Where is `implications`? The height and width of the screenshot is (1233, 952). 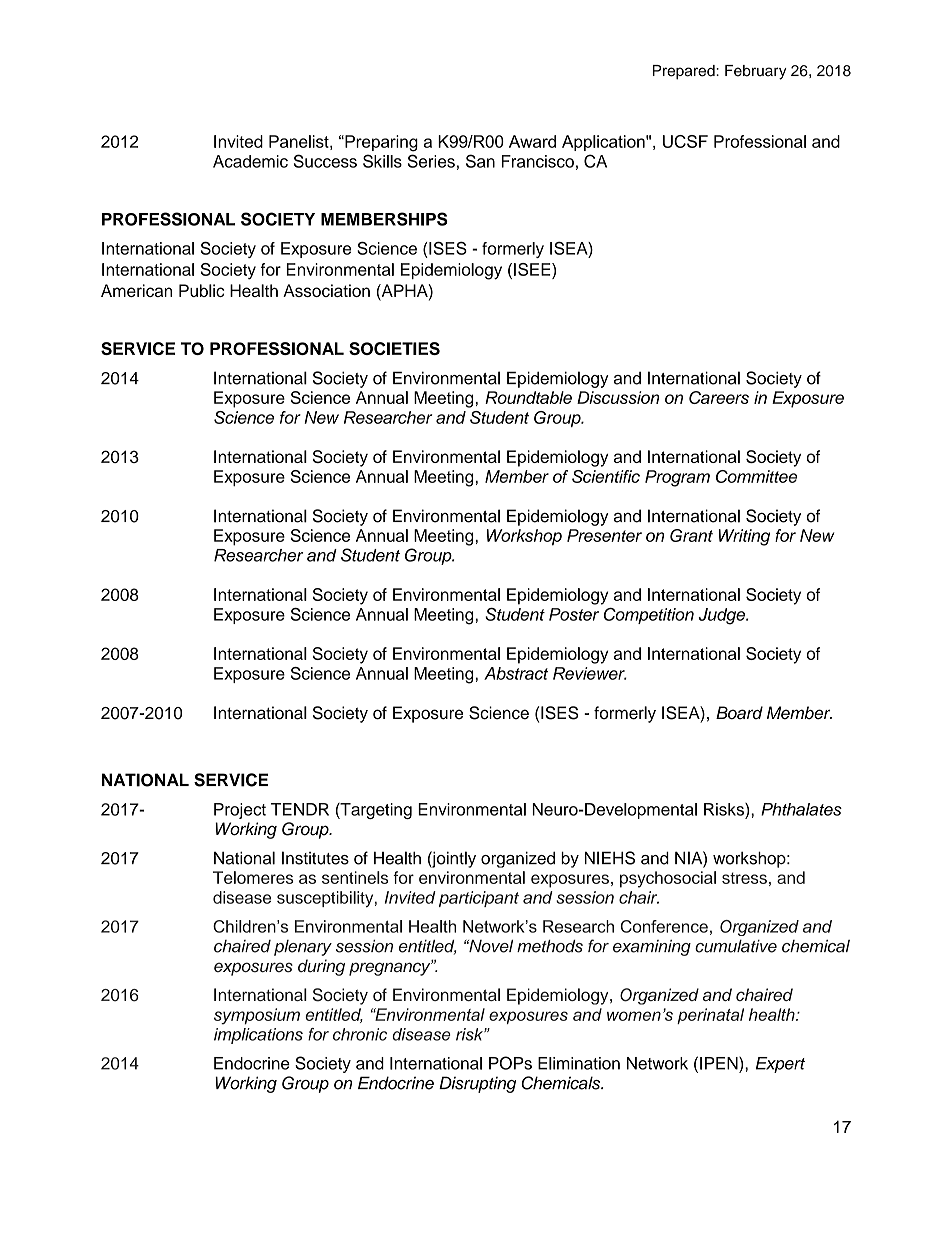
implications is located at coordinates (258, 1036).
